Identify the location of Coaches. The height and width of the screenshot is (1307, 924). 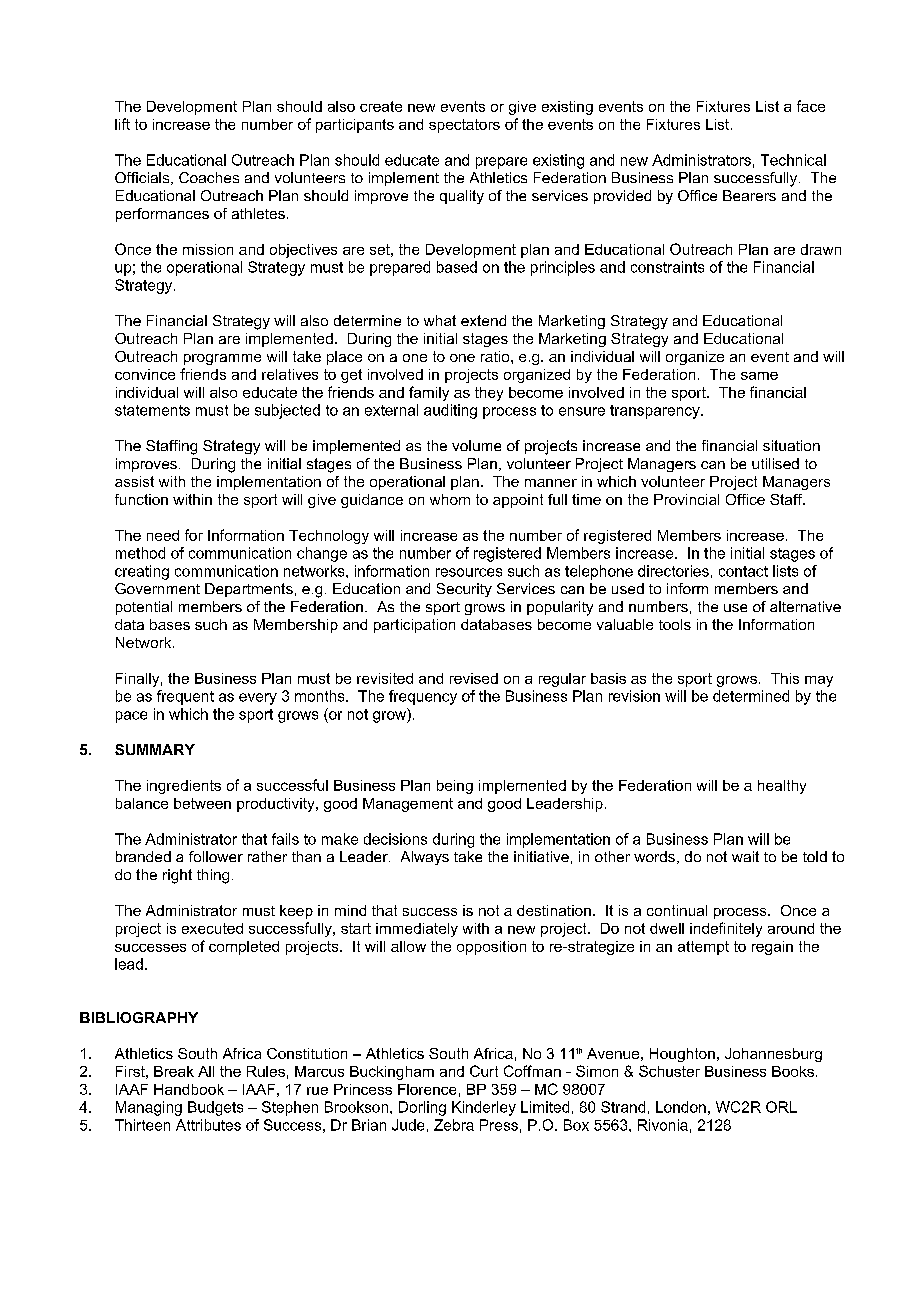
(209, 177).
